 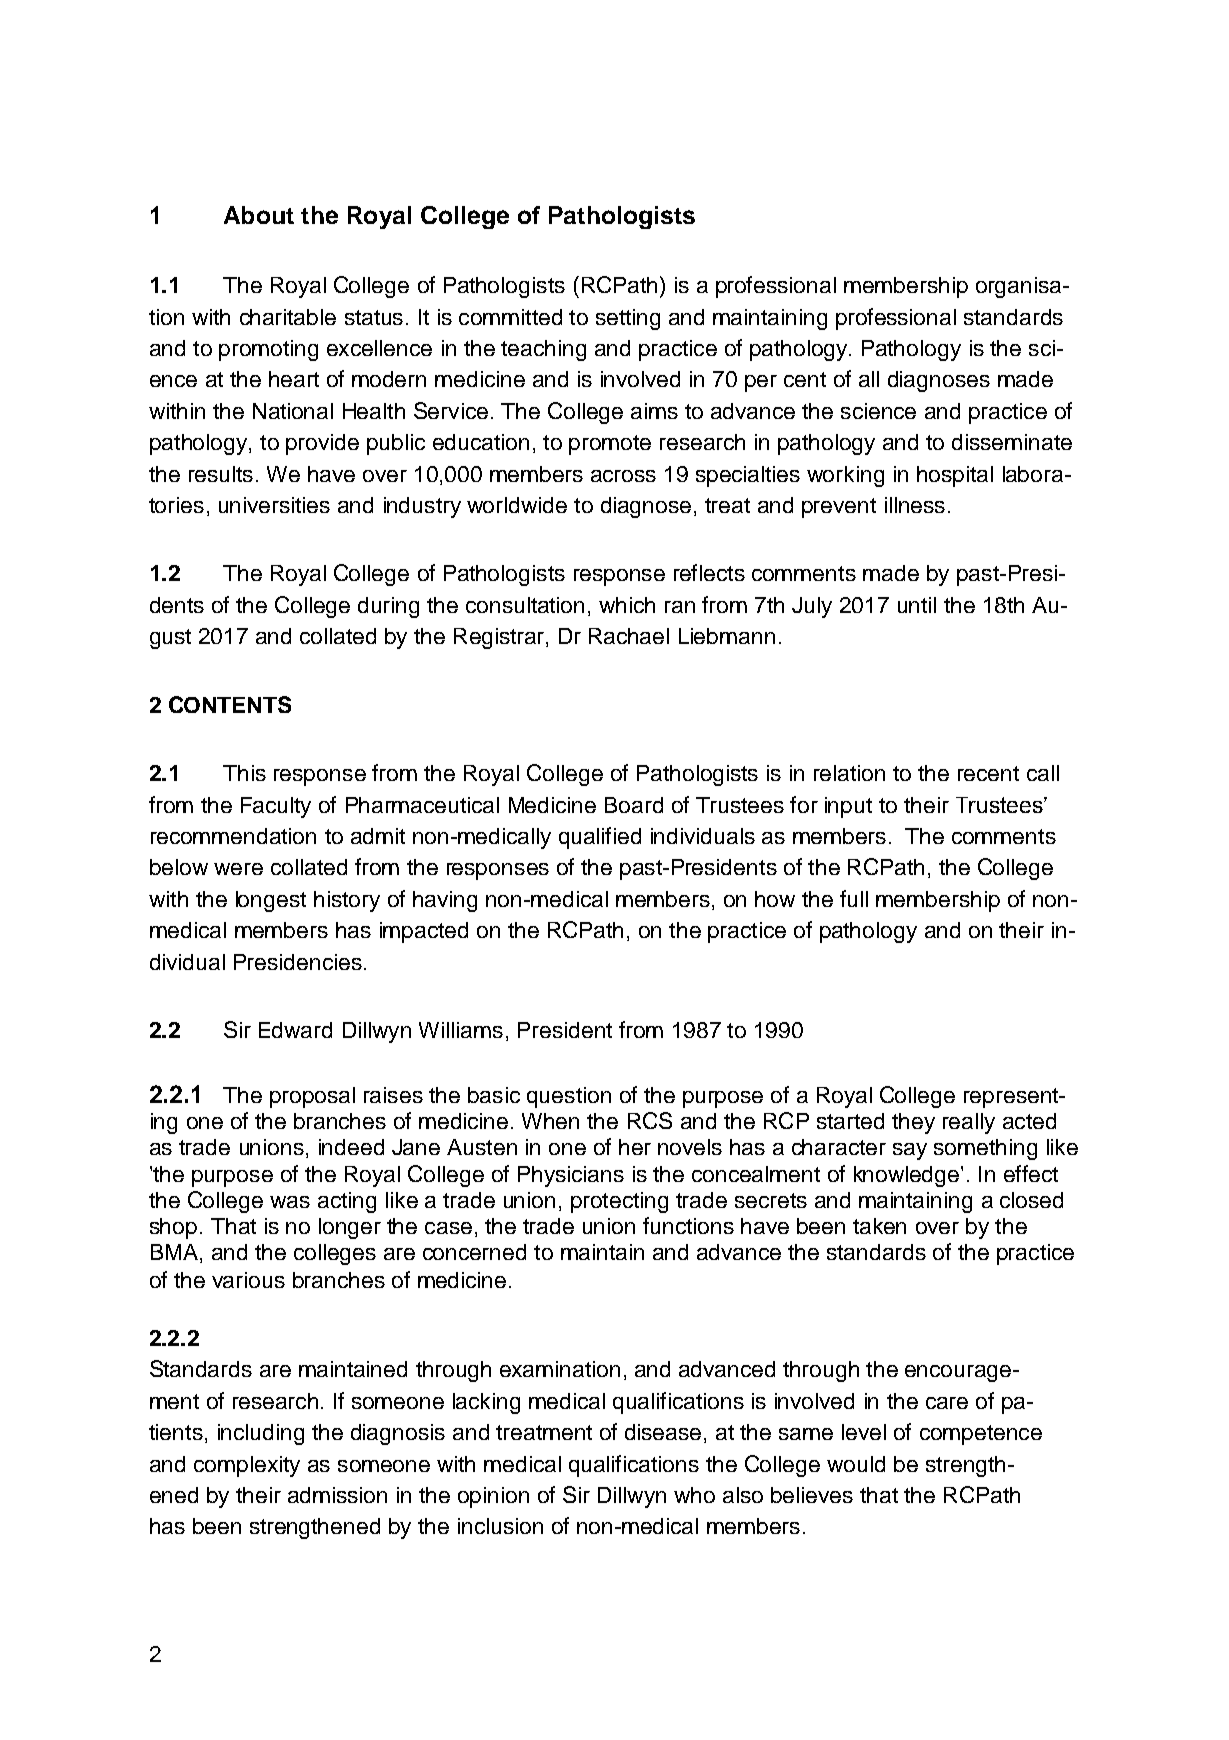 What do you see at coordinates (908, 1176) in the screenshot?
I see `knowledge` at bounding box center [908, 1176].
